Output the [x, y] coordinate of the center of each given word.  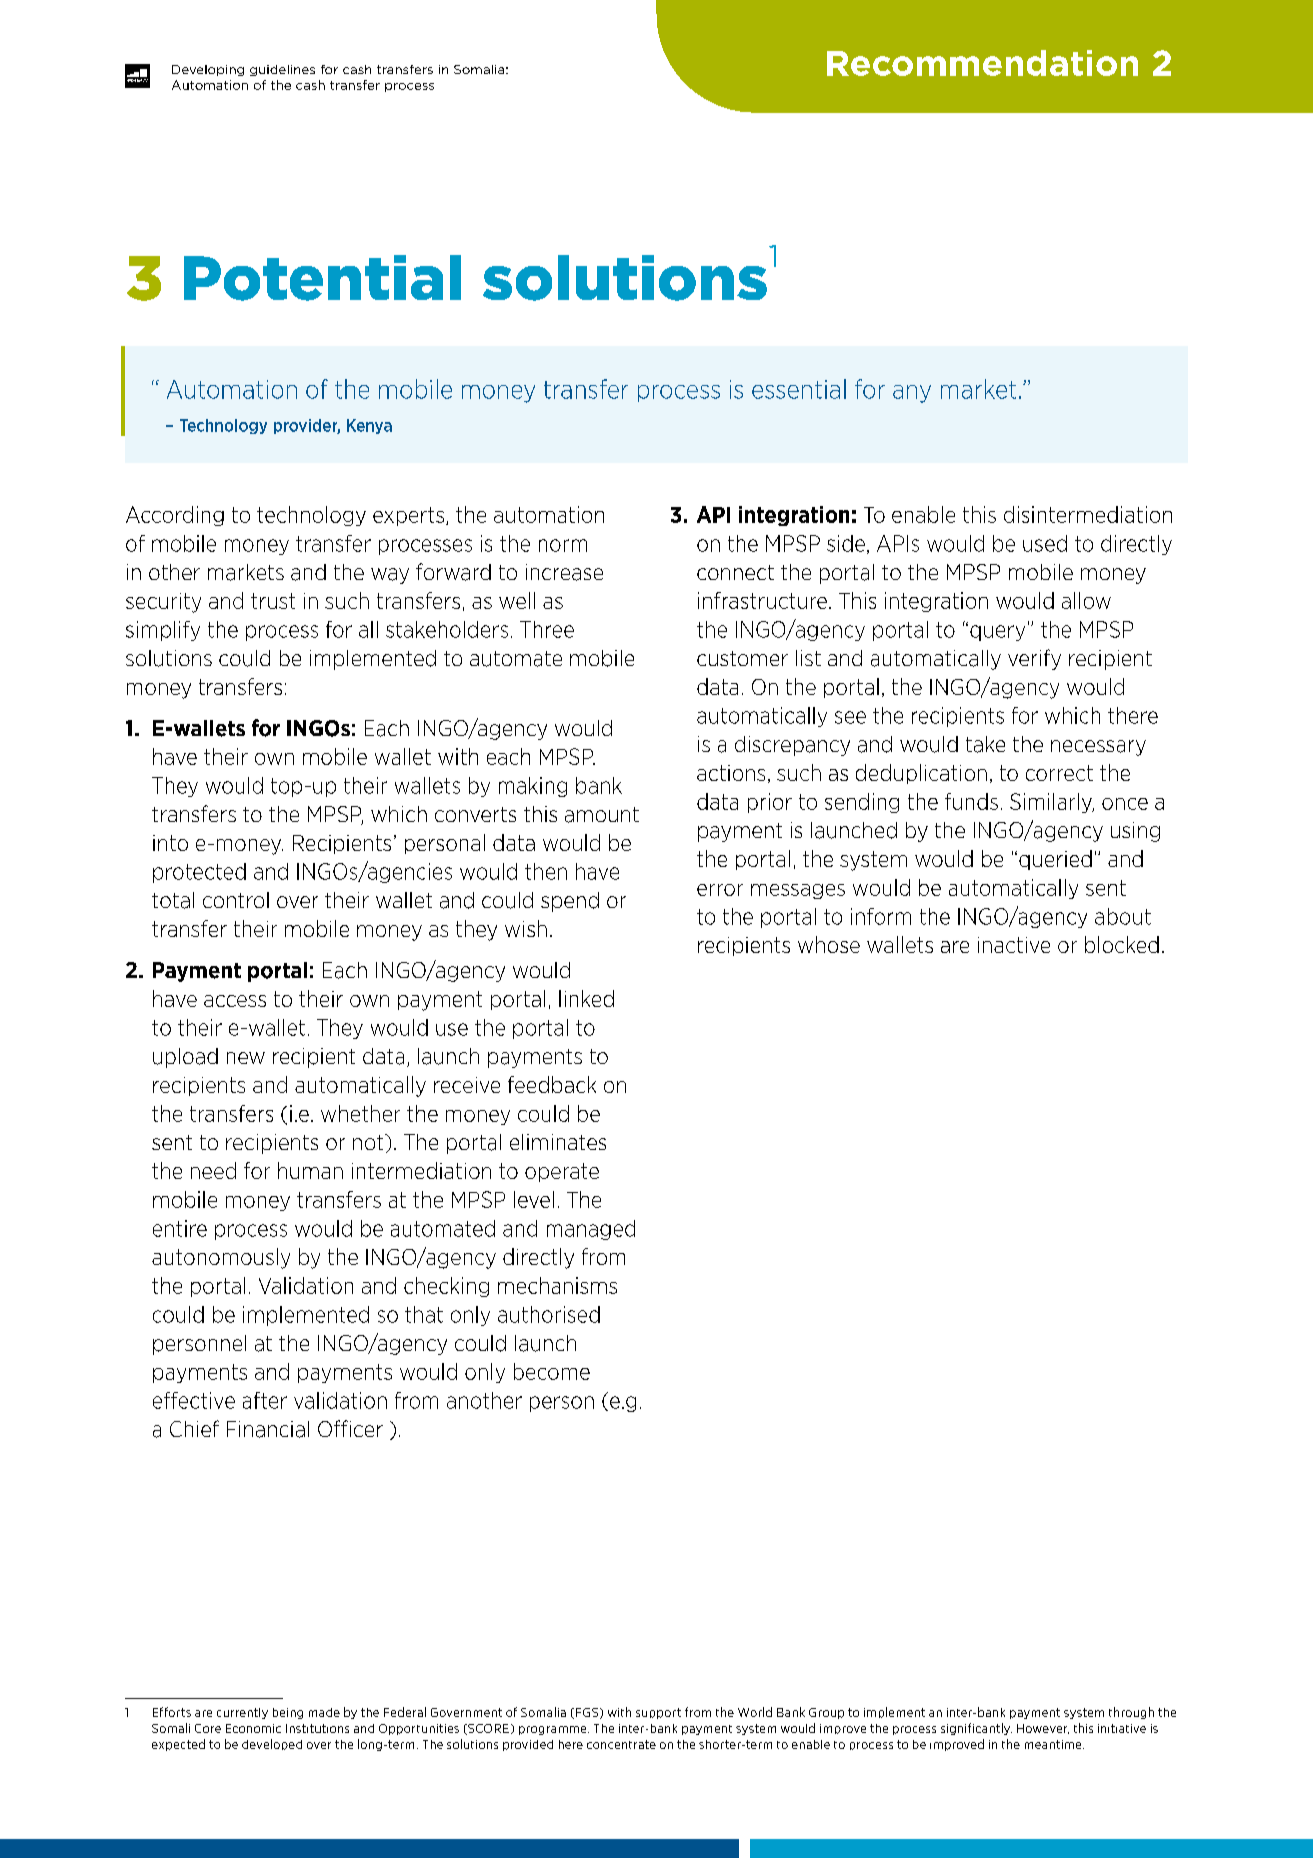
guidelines [282, 70]
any [912, 394]
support [658, 1713]
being [288, 1713]
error [720, 890]
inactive [1014, 945]
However [1043, 1729]
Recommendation [982, 63]
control [236, 900]
